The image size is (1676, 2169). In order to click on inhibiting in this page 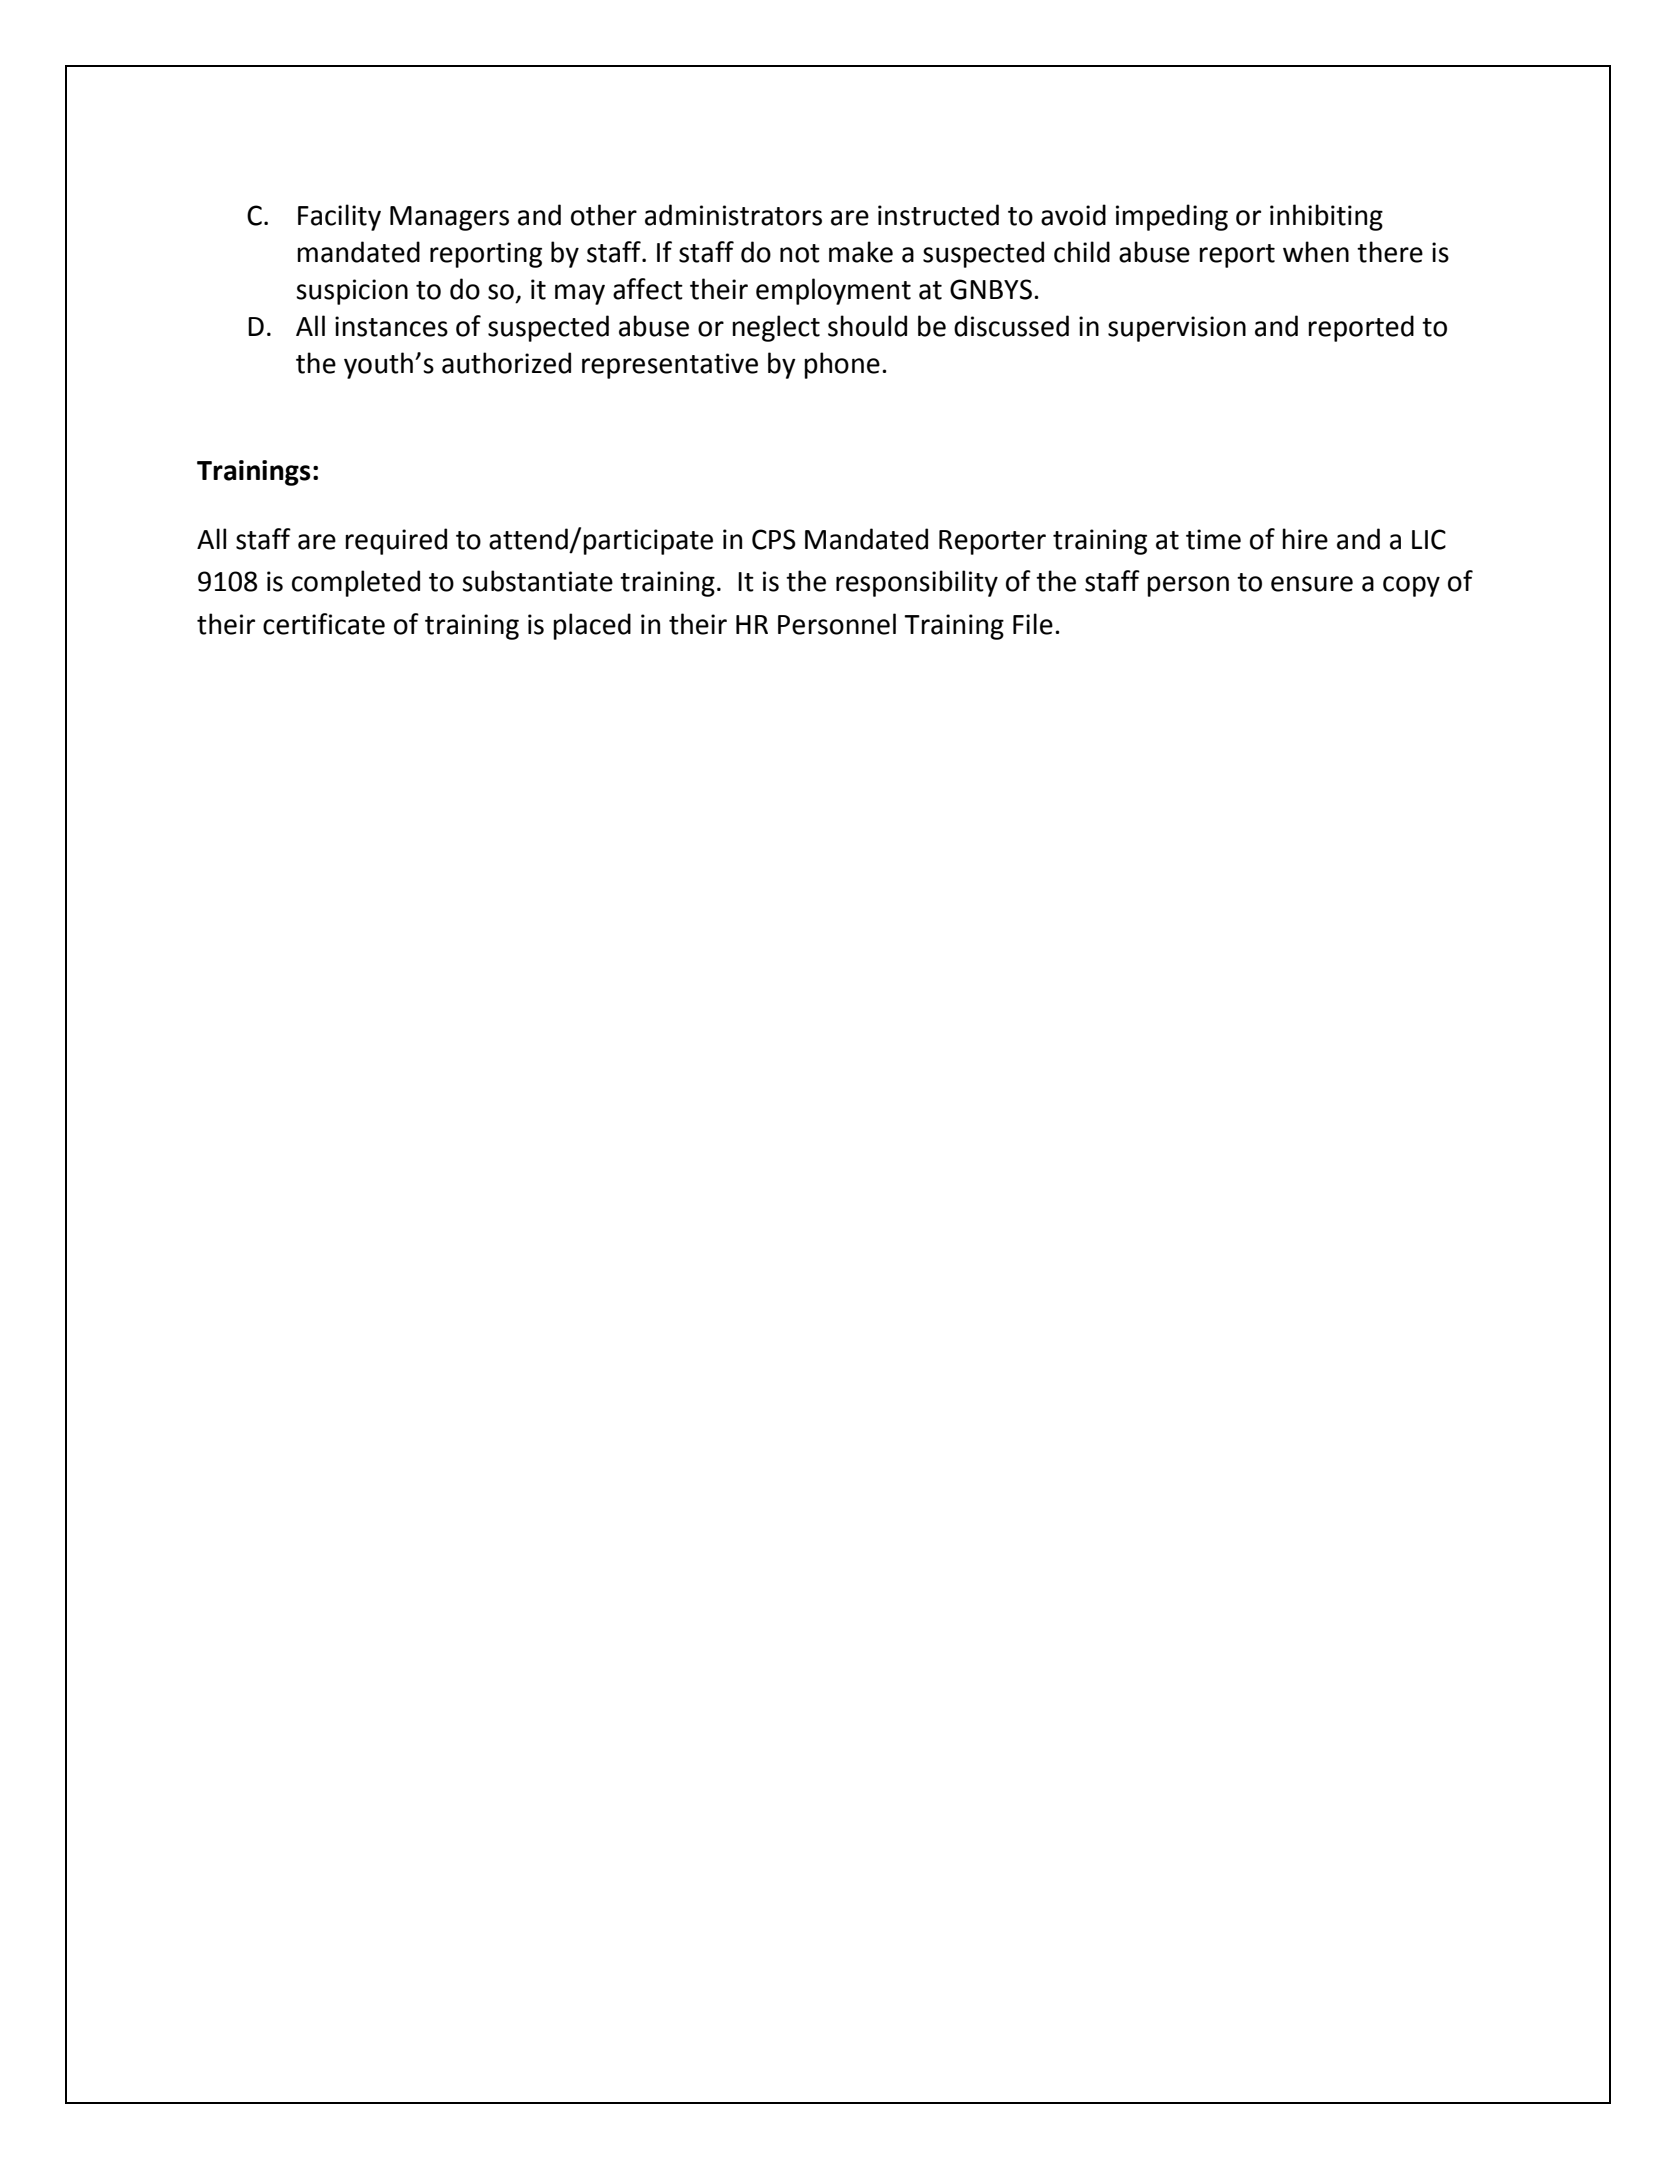, I will do `click(1326, 217)`.
